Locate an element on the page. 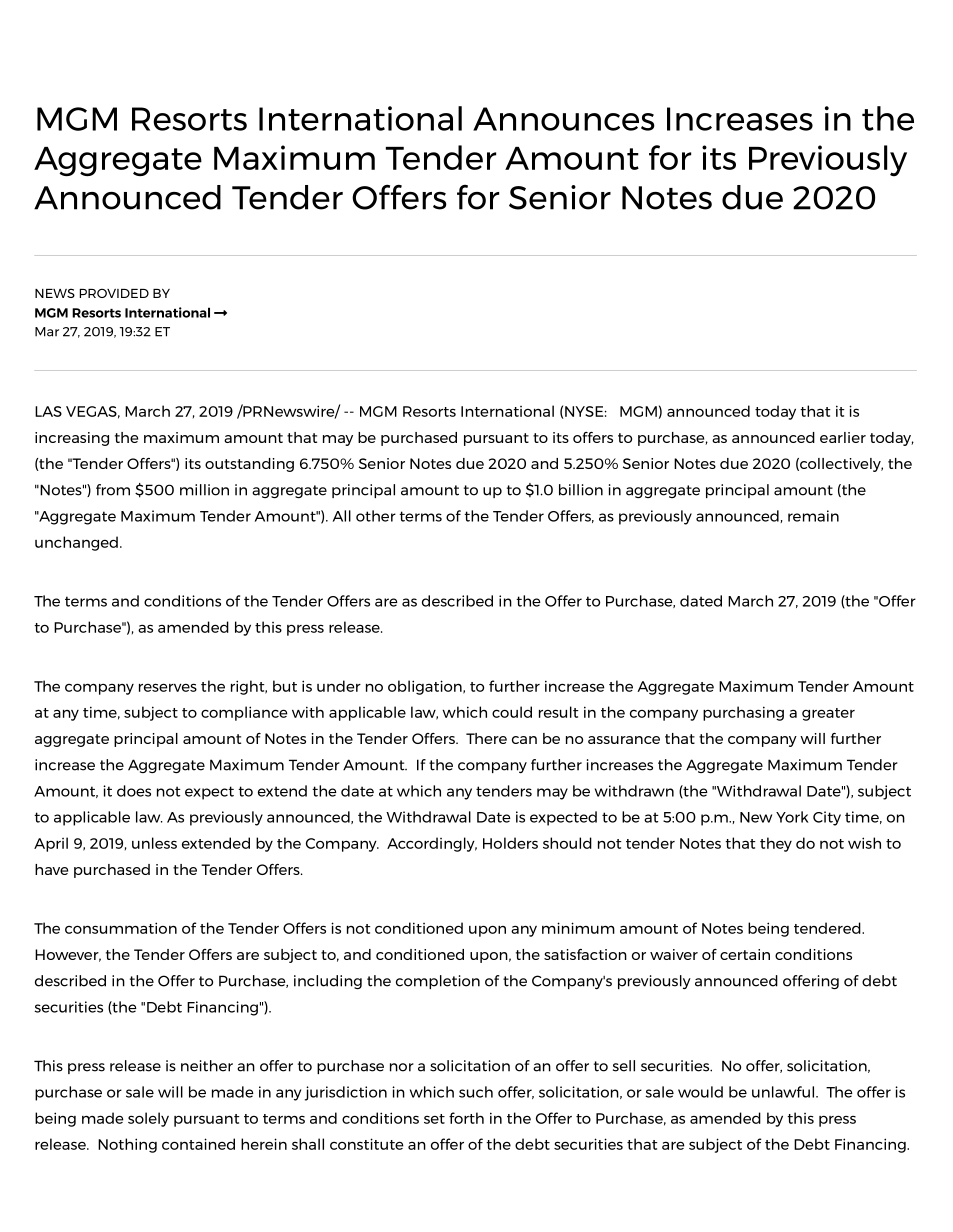  reserves is located at coordinates (168, 687).
